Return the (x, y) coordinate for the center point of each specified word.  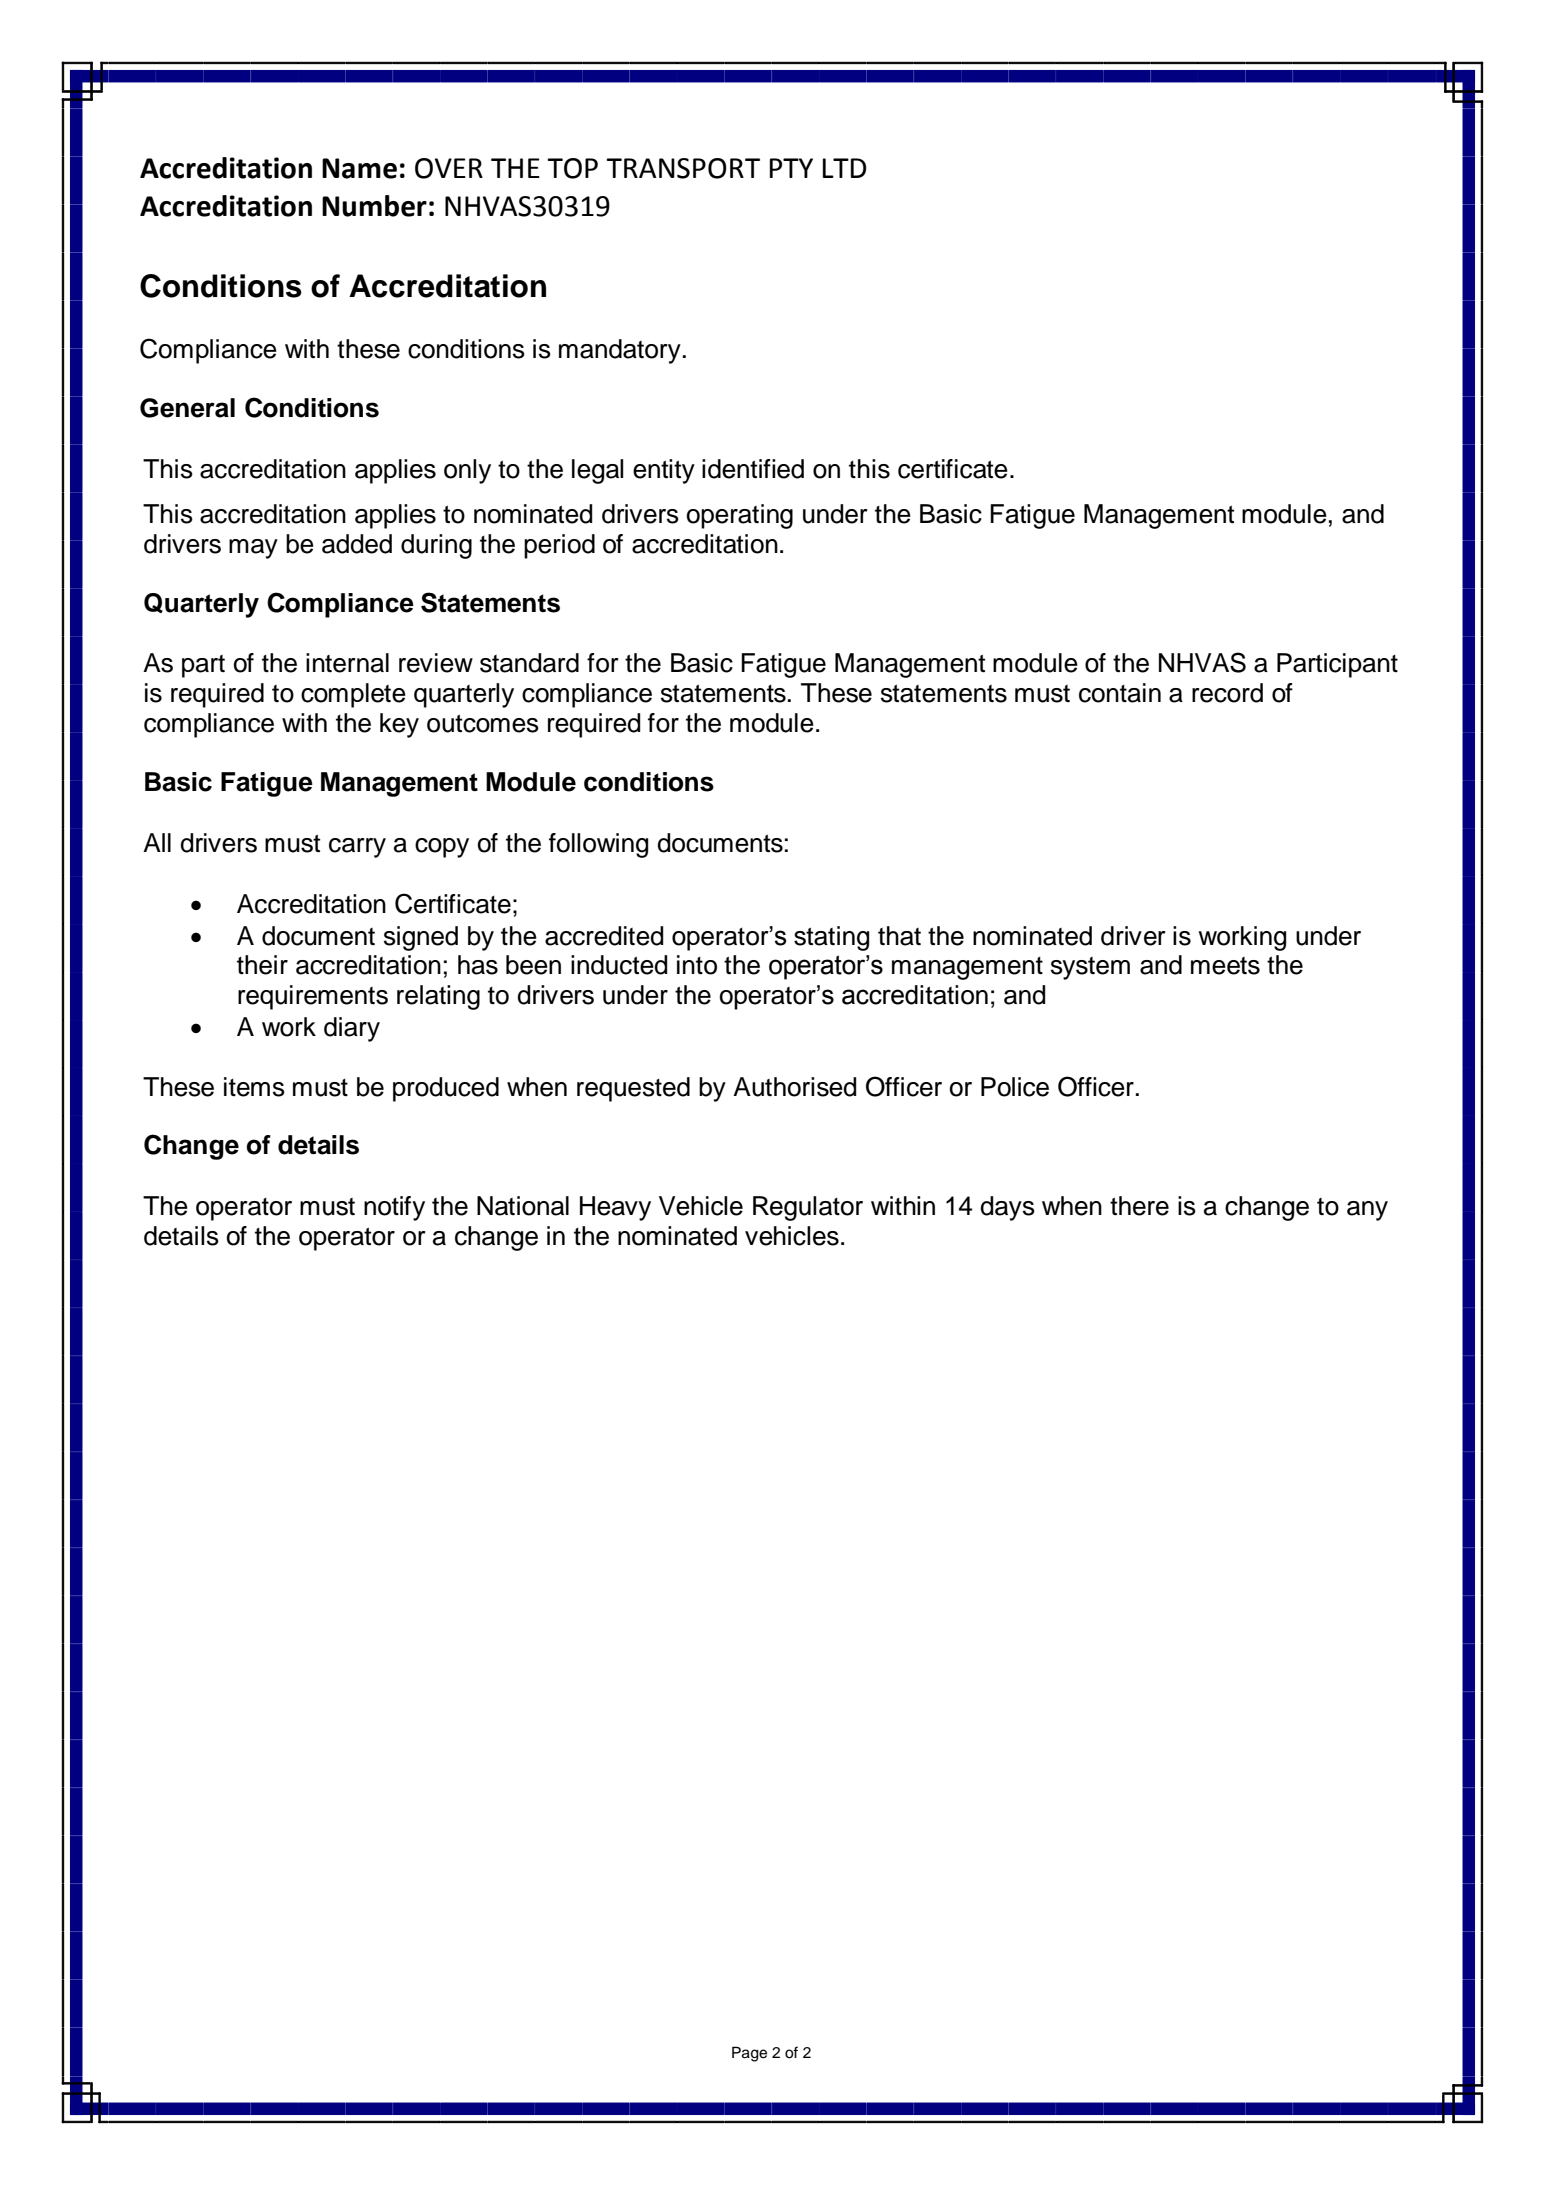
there (1139, 1206)
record (1227, 693)
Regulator (808, 1208)
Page (749, 2054)
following (598, 845)
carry (357, 848)
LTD (844, 168)
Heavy (615, 1208)
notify (394, 1208)
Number (374, 206)
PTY (791, 168)
